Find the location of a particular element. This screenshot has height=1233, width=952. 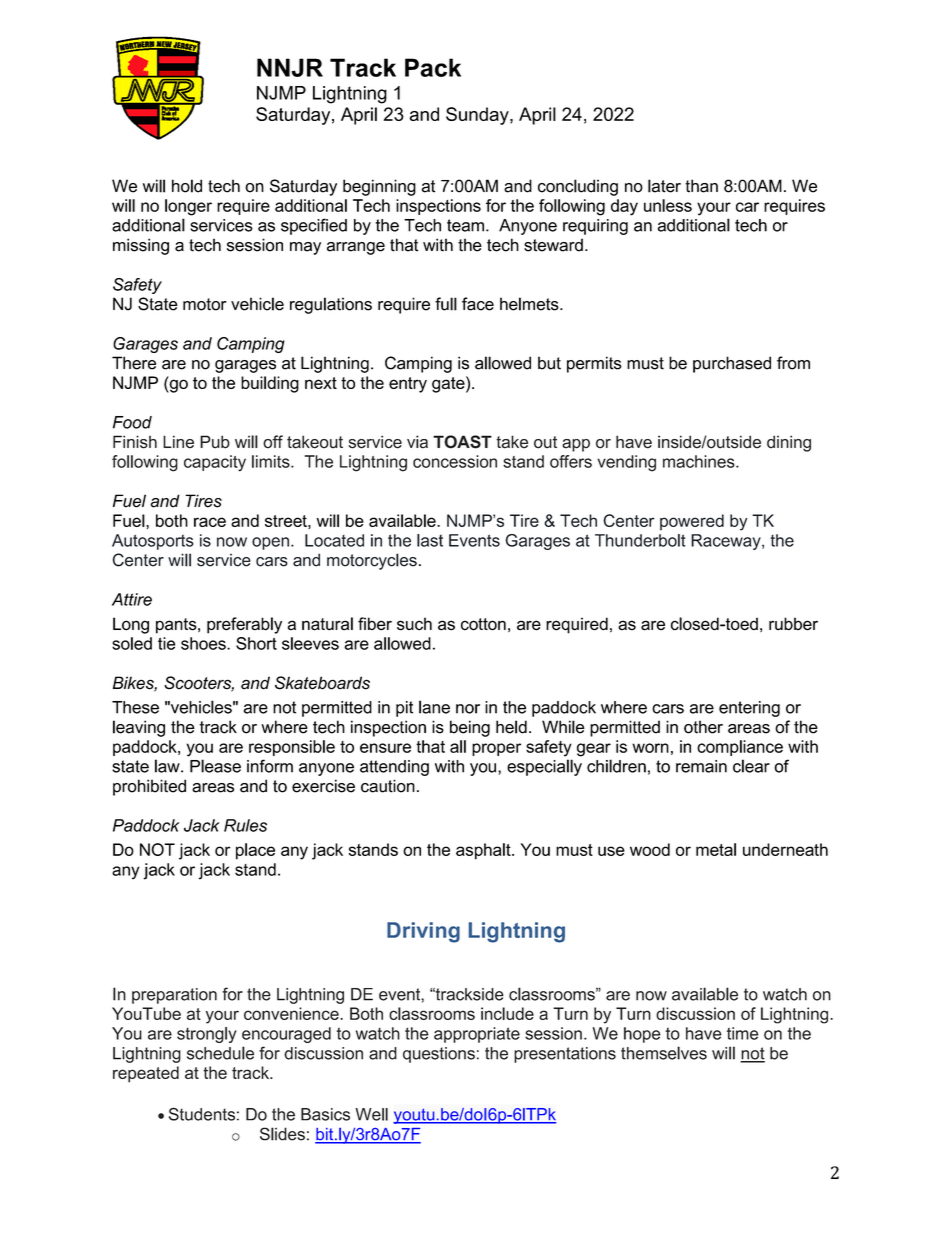

hold is located at coordinates (187, 186).
